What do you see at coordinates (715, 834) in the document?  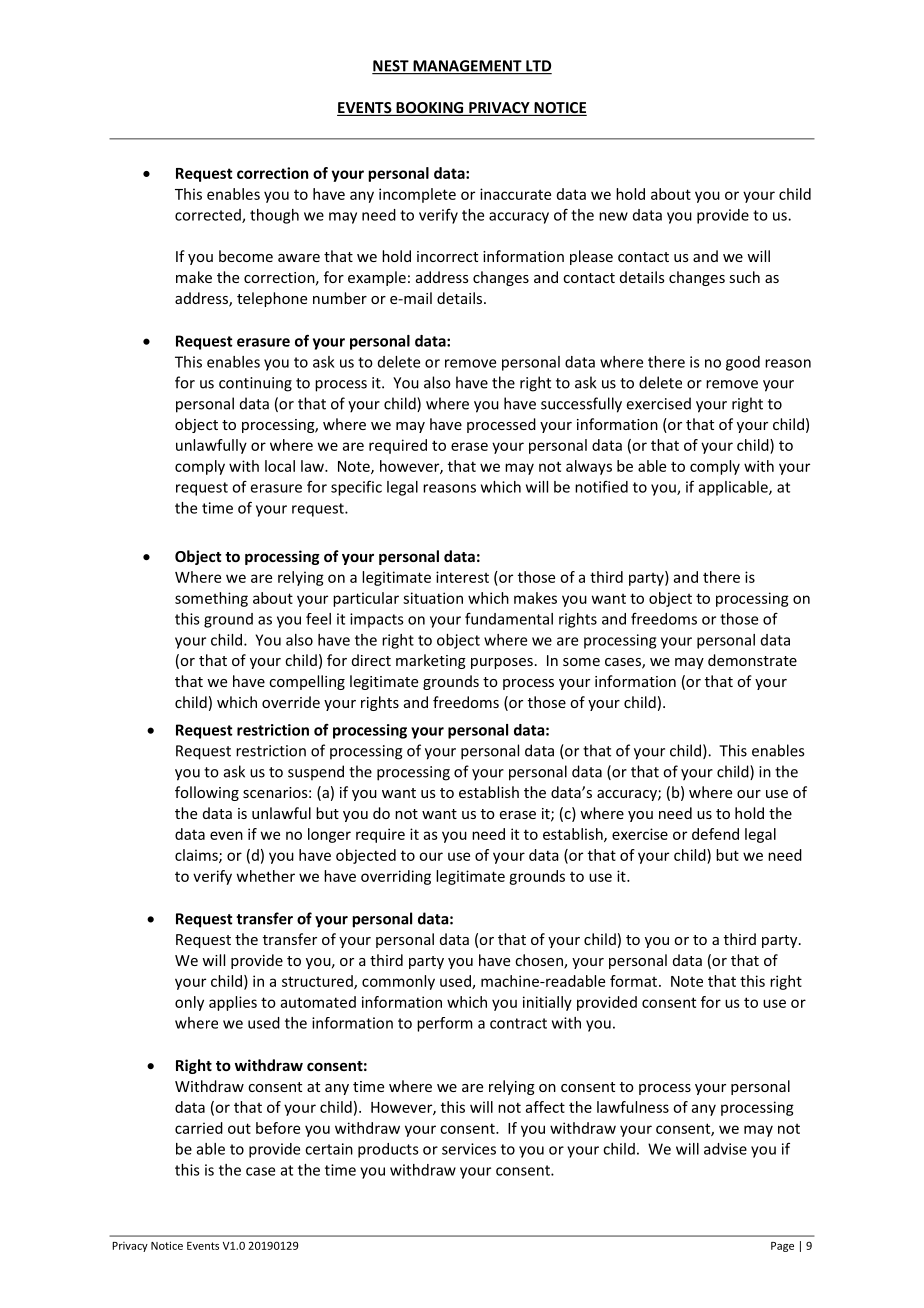 I see `defend` at bounding box center [715, 834].
